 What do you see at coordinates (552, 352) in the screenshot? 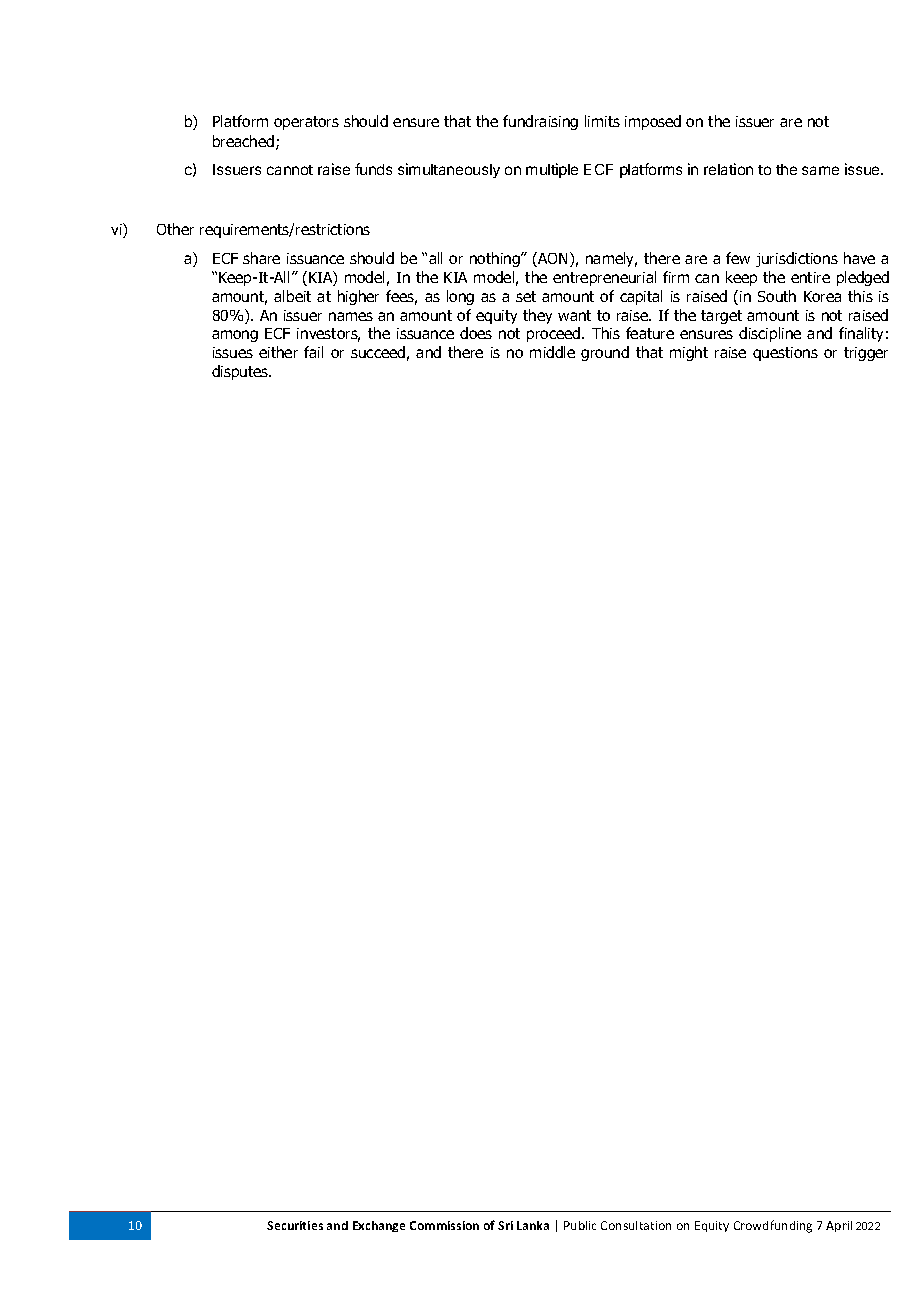
I see `middle` at bounding box center [552, 352].
